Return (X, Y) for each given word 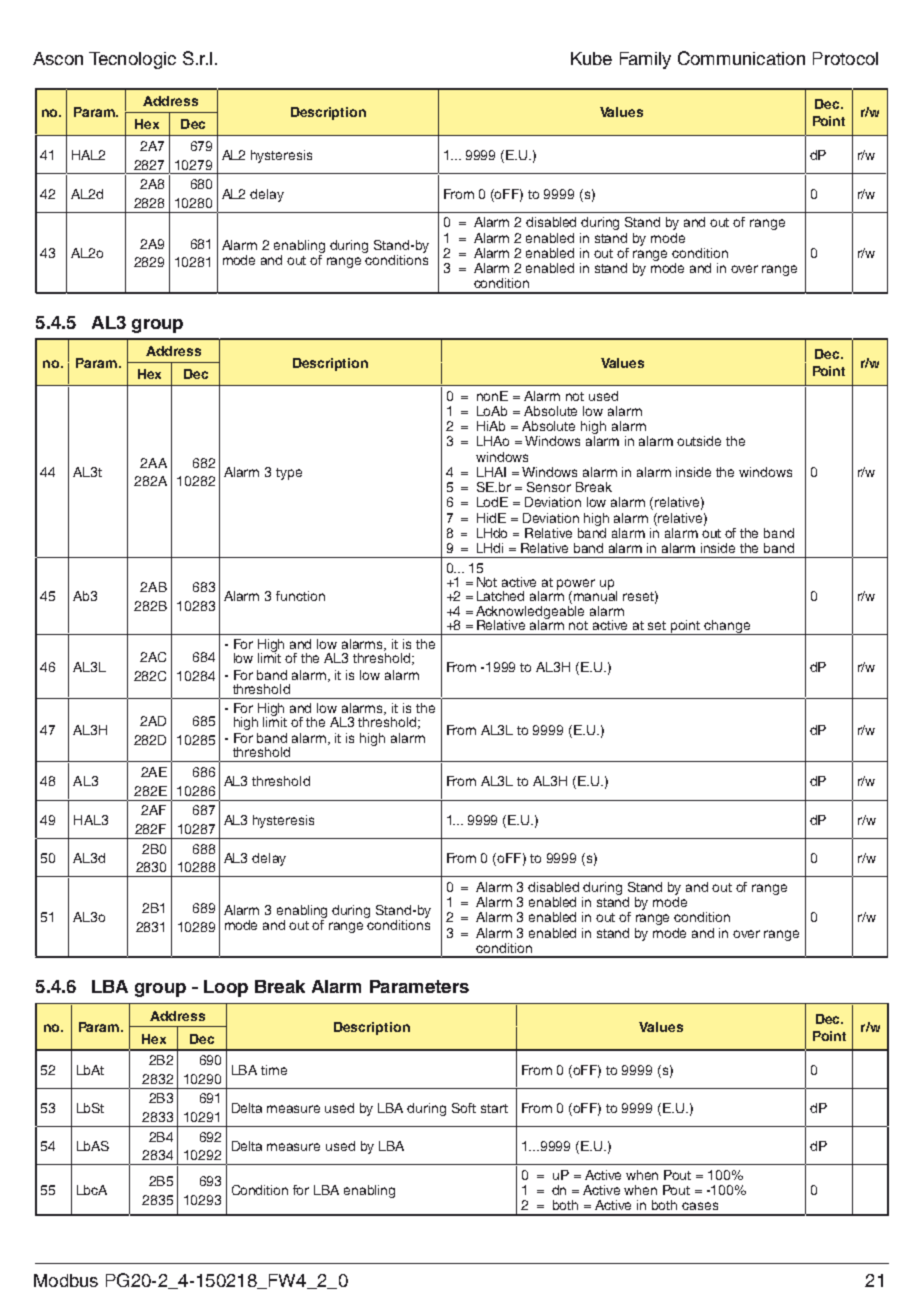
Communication (741, 58)
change (728, 627)
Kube (591, 58)
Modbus (66, 1280)
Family (645, 60)
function (300, 596)
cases (700, 1206)
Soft (464, 1108)
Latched (500, 596)
